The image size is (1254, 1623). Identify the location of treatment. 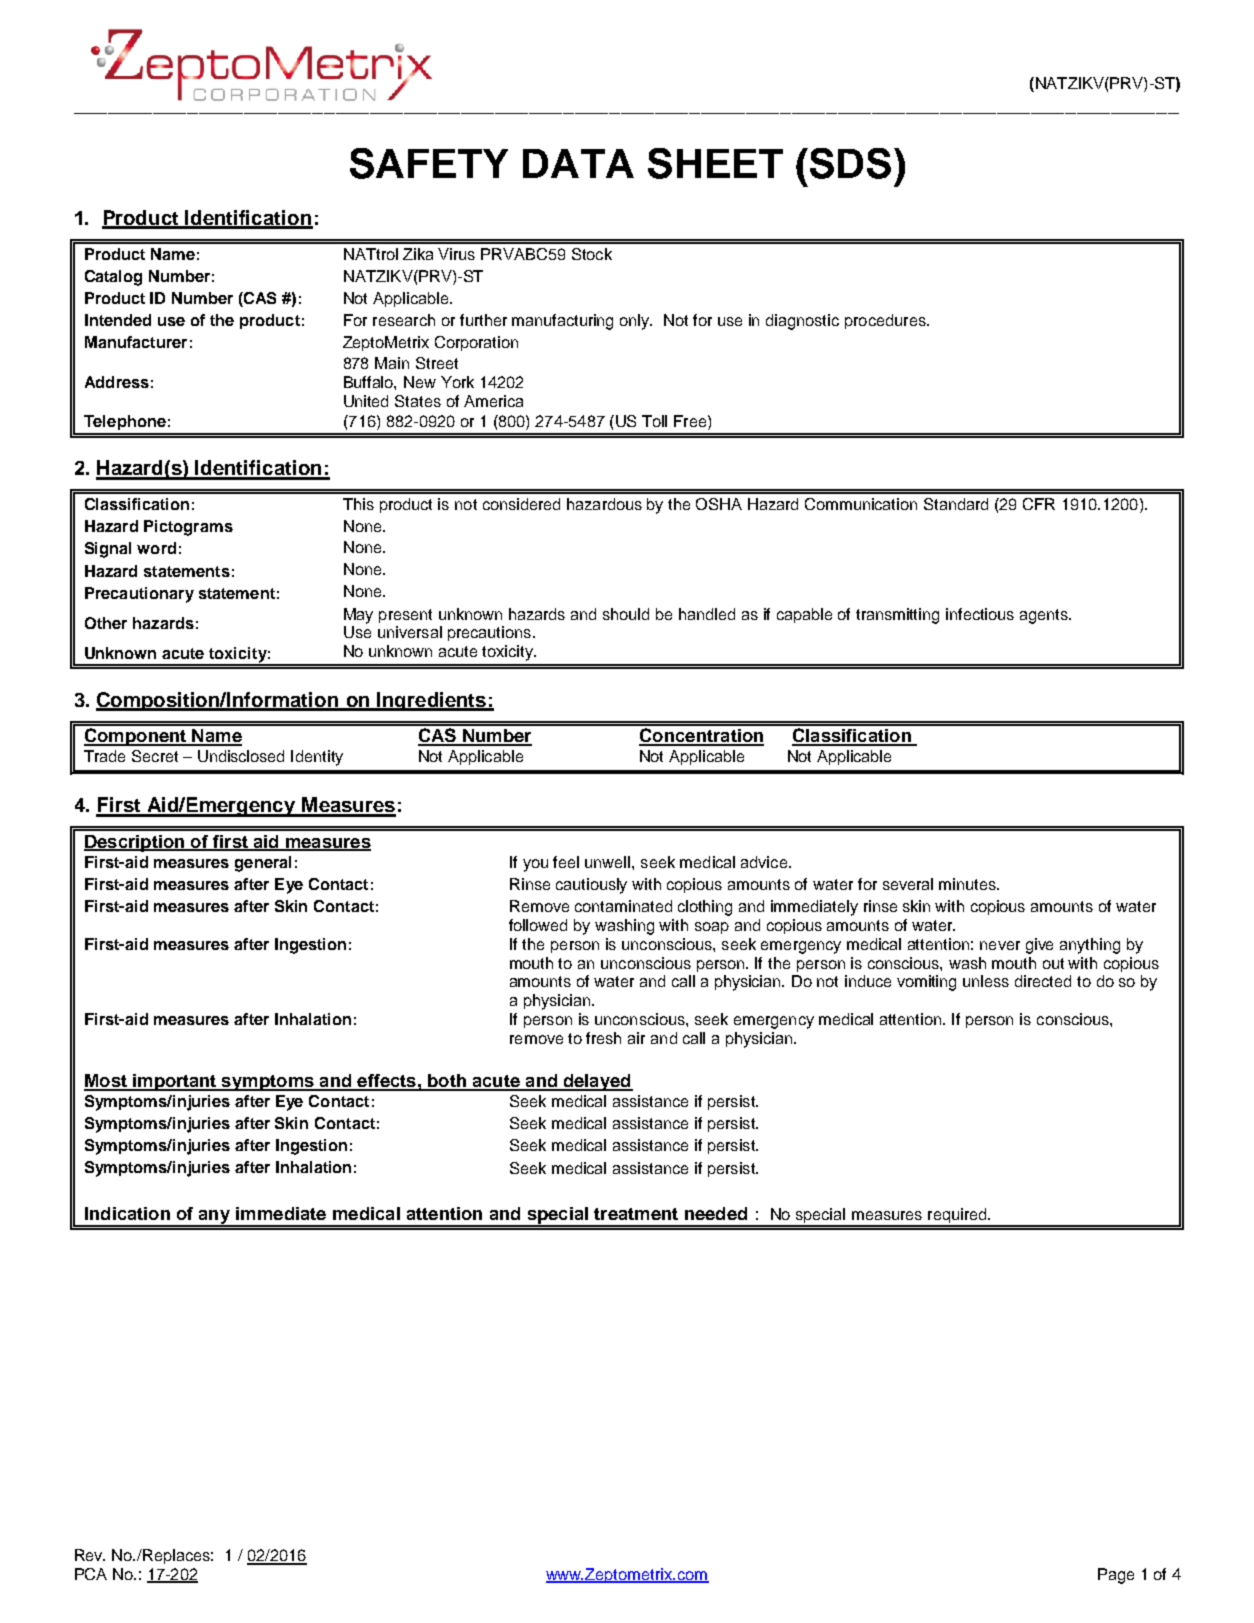
(636, 1214).
